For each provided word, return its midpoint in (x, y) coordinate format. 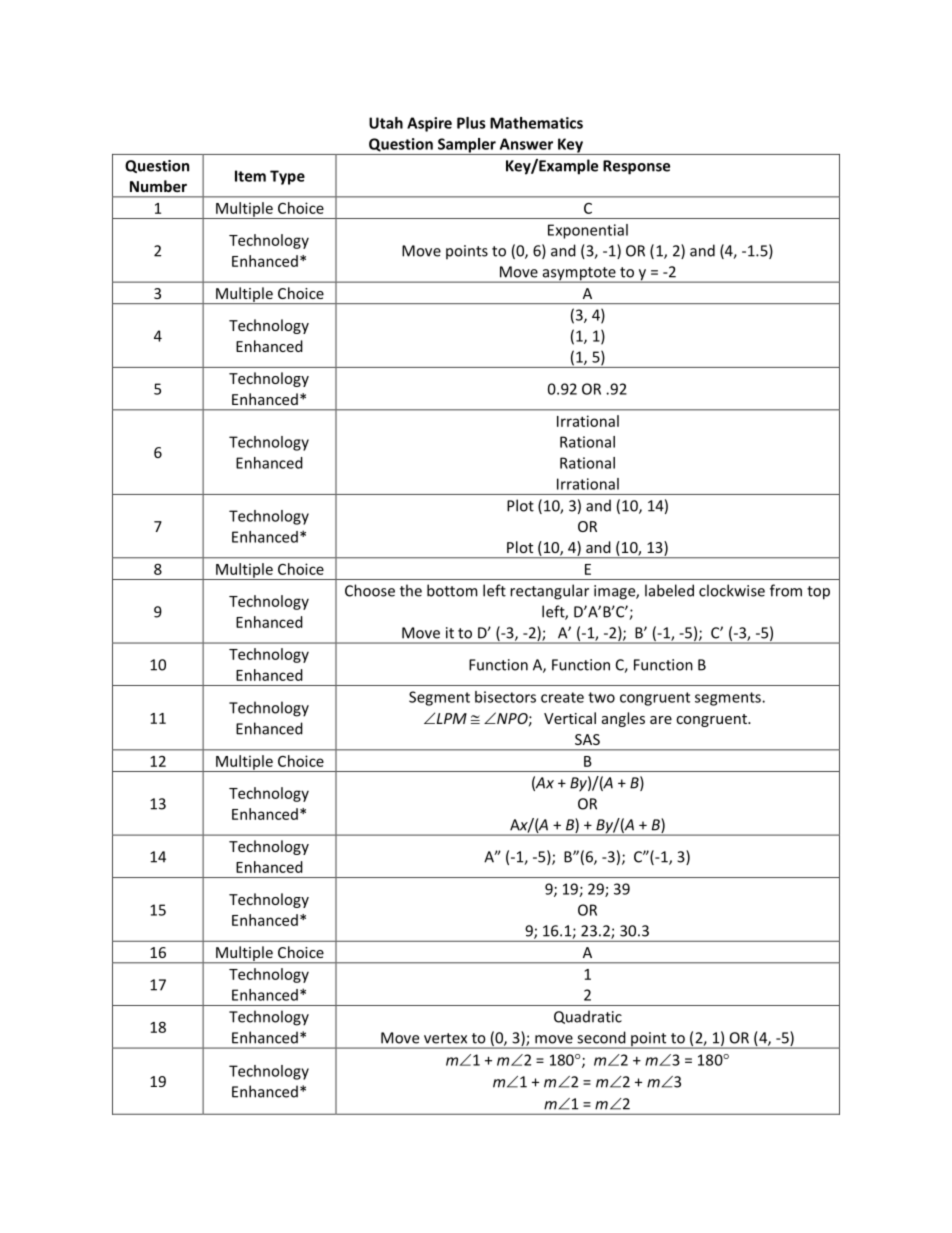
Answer (526, 144)
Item (250, 176)
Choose (370, 590)
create (562, 697)
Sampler (467, 146)
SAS (587, 739)
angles (623, 719)
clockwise (732, 590)
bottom (452, 590)
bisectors (505, 697)
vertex (445, 1038)
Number (158, 186)
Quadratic (588, 1017)
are (661, 720)
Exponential (588, 231)
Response (636, 167)
